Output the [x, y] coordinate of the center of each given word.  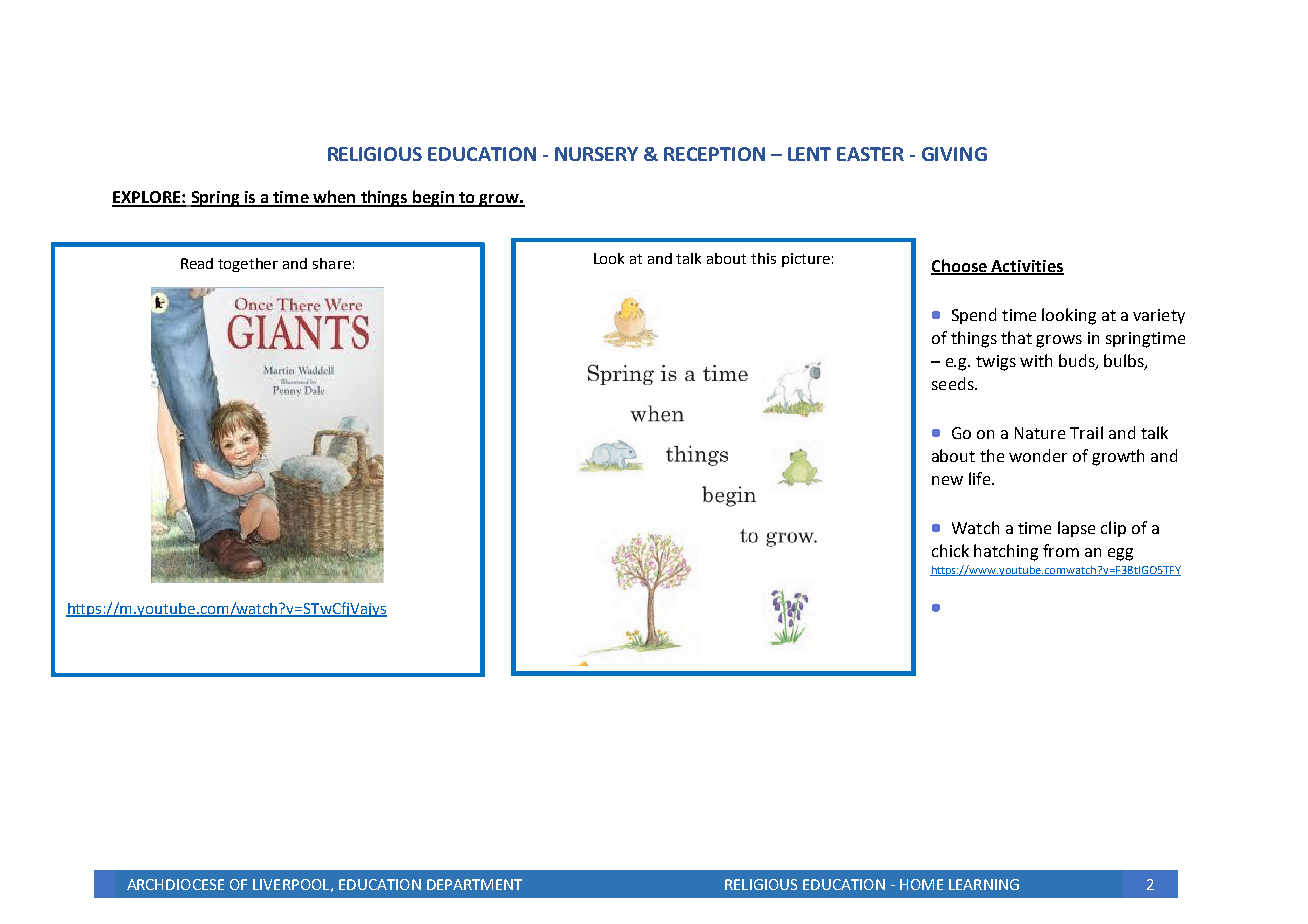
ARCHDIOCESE [175, 884]
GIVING [954, 154]
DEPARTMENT [474, 884]
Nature [1040, 433]
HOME [921, 884]
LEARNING [984, 884]
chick [950, 550]
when [334, 198]
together [248, 265]
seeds [954, 383]
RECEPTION [714, 154]
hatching [1006, 552]
